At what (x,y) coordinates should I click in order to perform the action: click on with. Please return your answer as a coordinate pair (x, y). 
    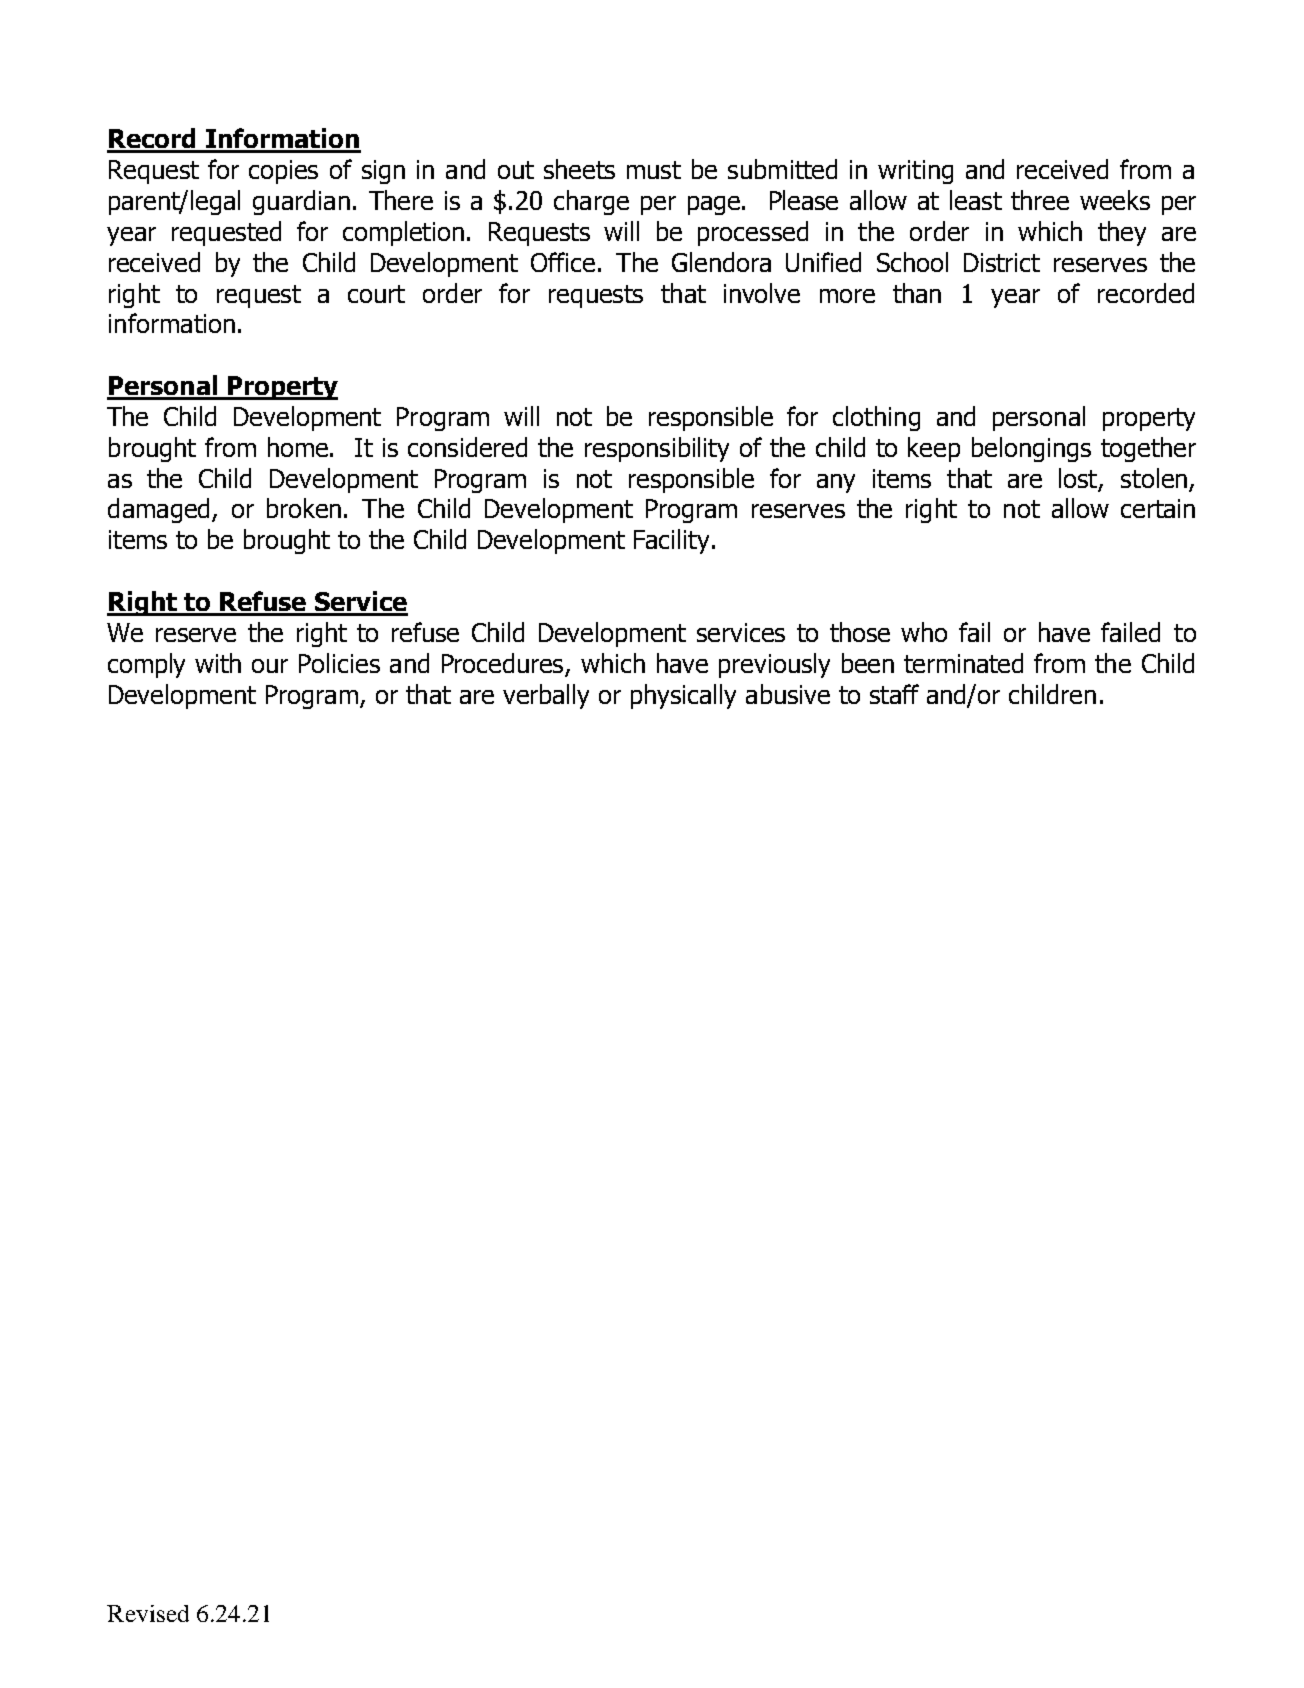
    Looking at the image, I should click on (218, 663).
